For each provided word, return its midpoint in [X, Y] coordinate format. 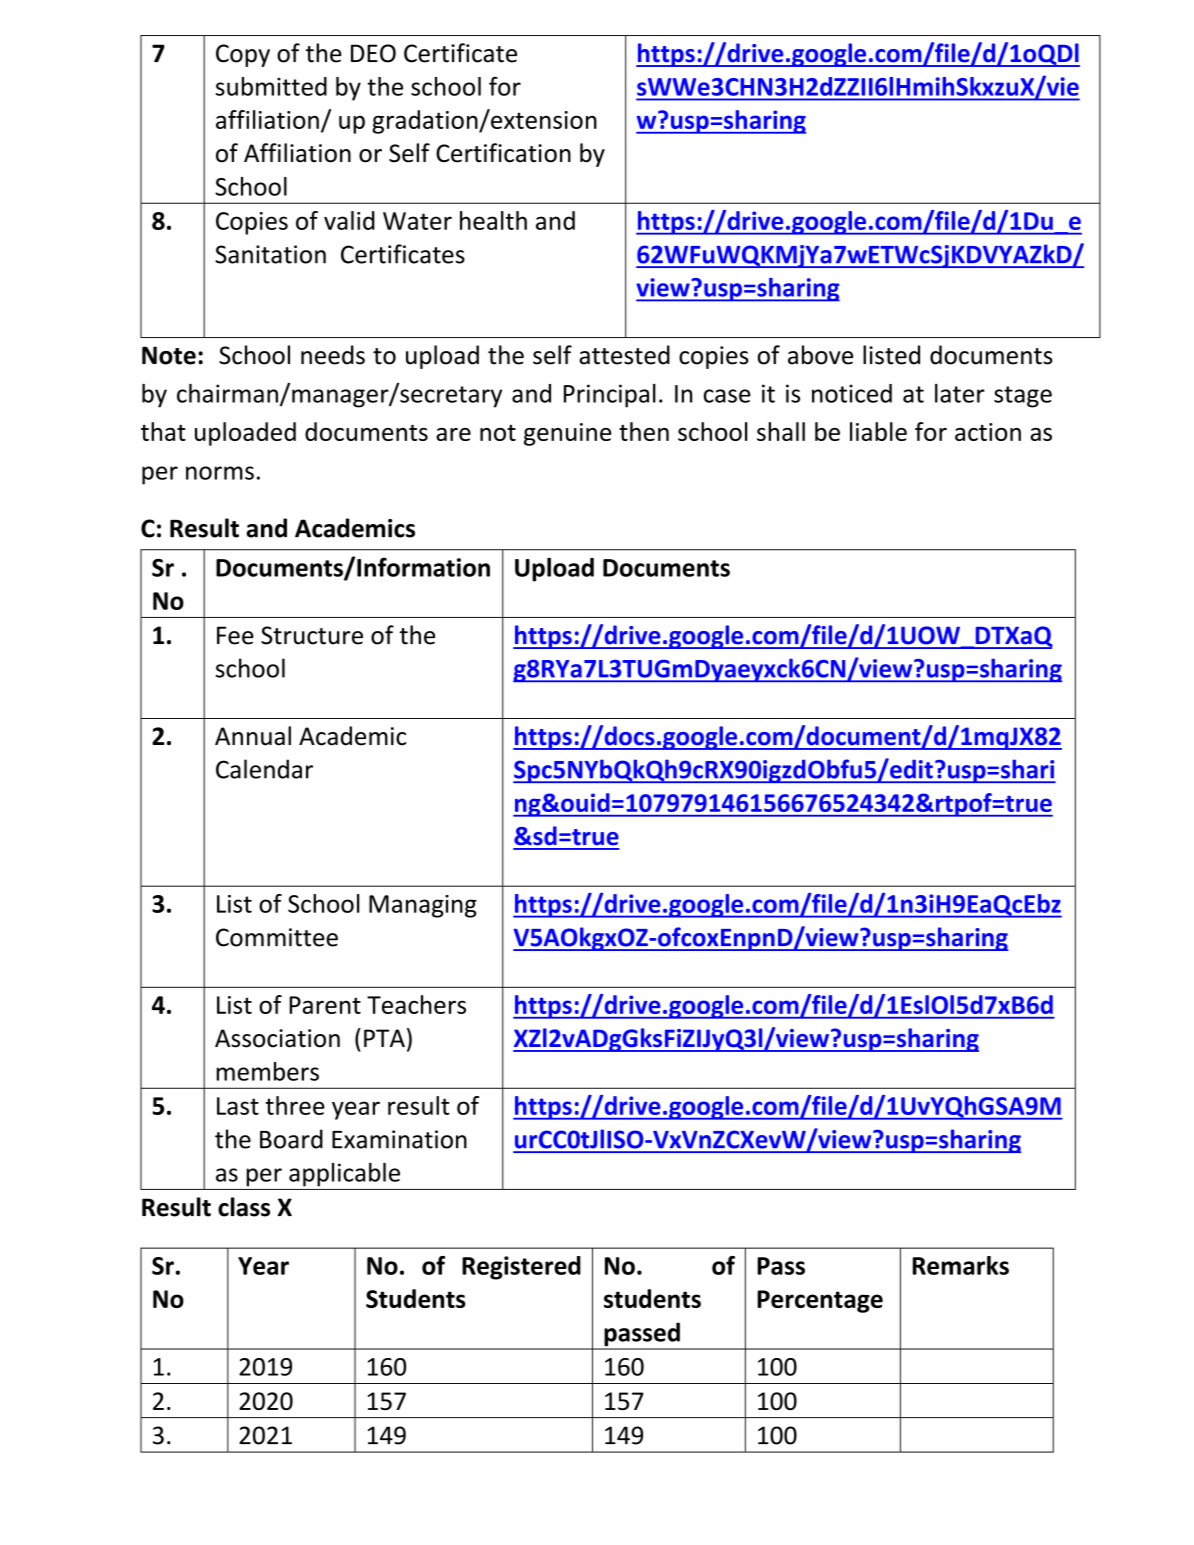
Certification [503, 153]
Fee [235, 635]
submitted [271, 86]
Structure [312, 635]
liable [878, 431]
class [244, 1207]
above [820, 355]
